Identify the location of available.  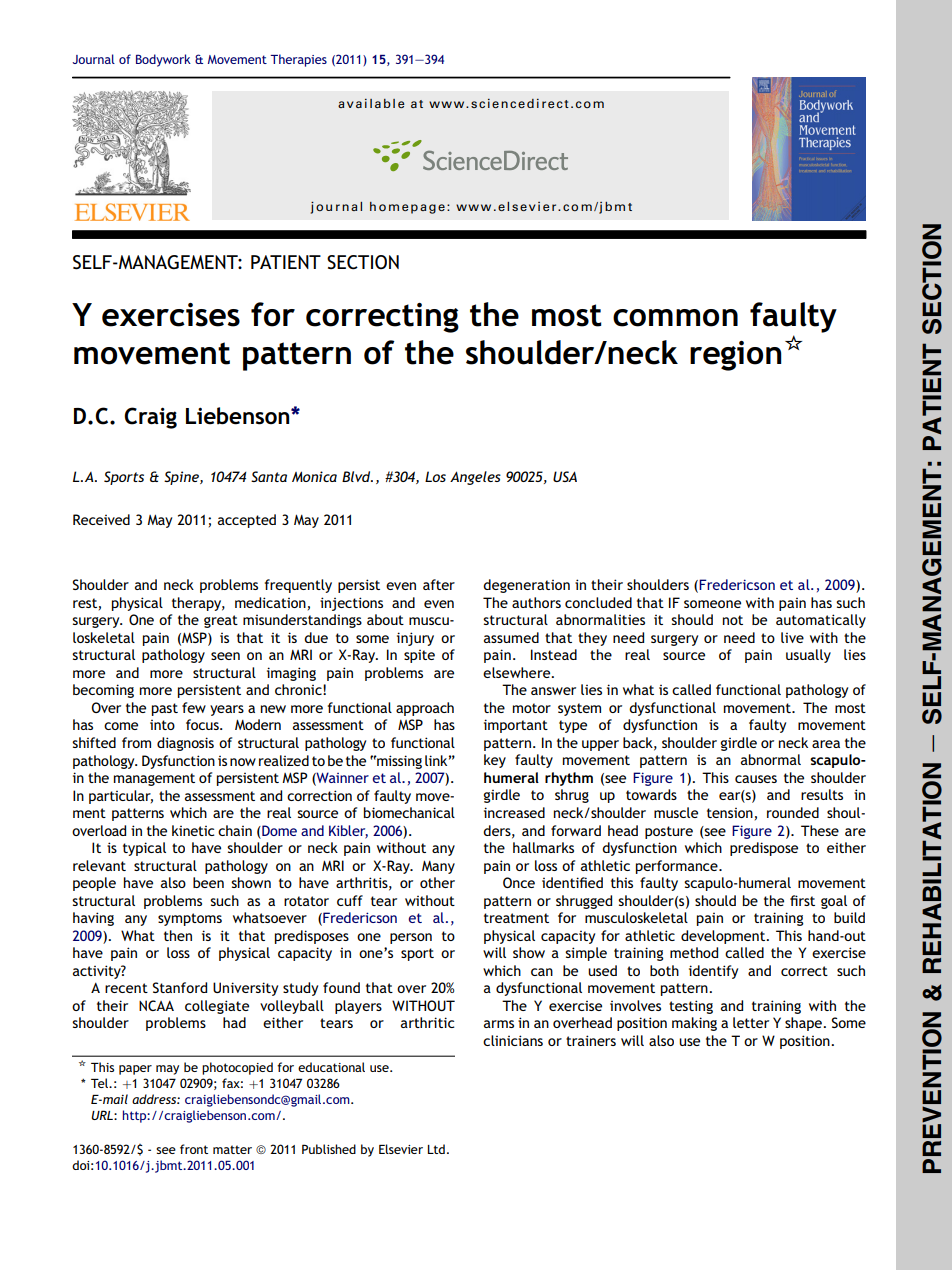
(371, 103).
